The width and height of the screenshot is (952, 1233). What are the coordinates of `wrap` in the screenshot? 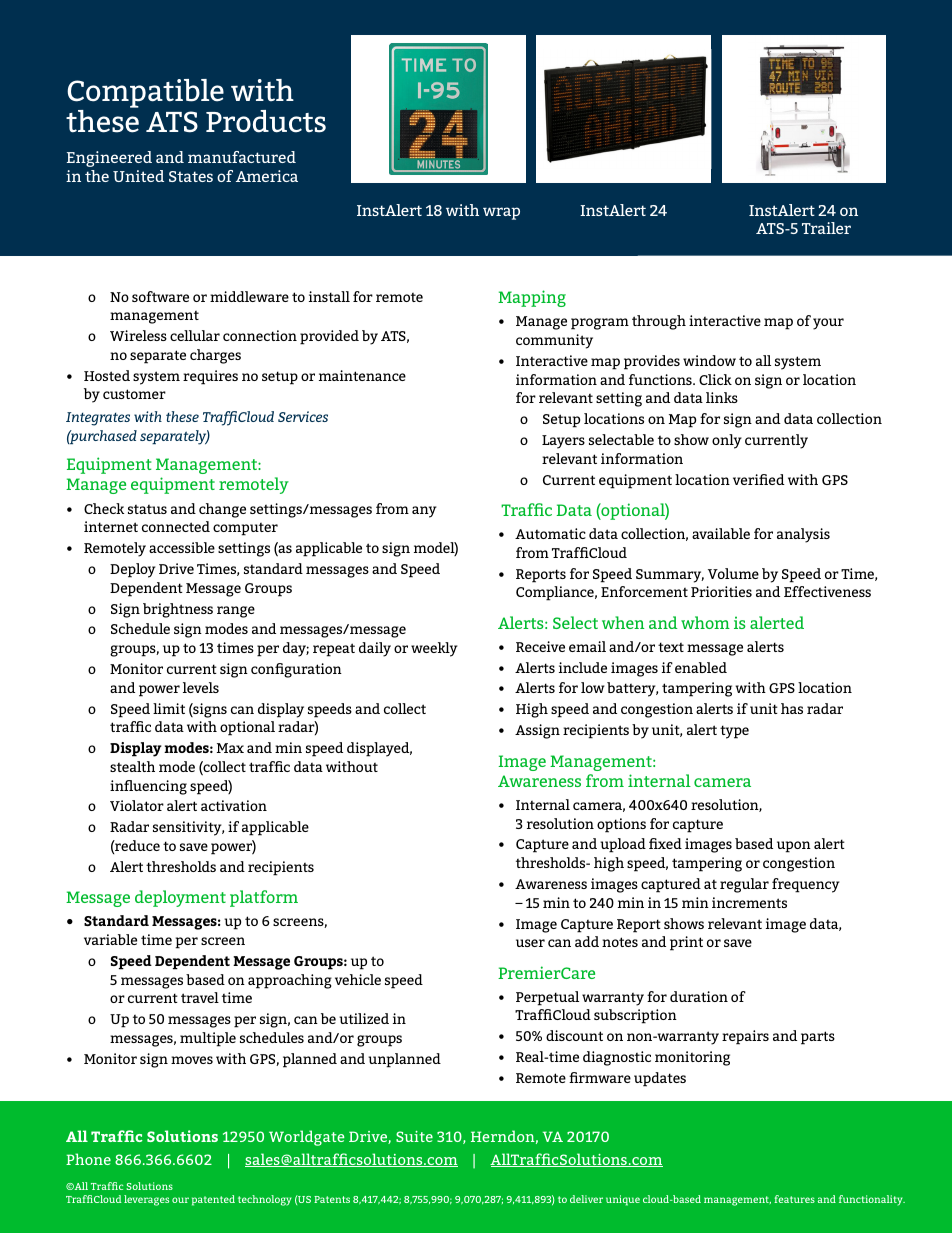 It's located at (501, 213).
